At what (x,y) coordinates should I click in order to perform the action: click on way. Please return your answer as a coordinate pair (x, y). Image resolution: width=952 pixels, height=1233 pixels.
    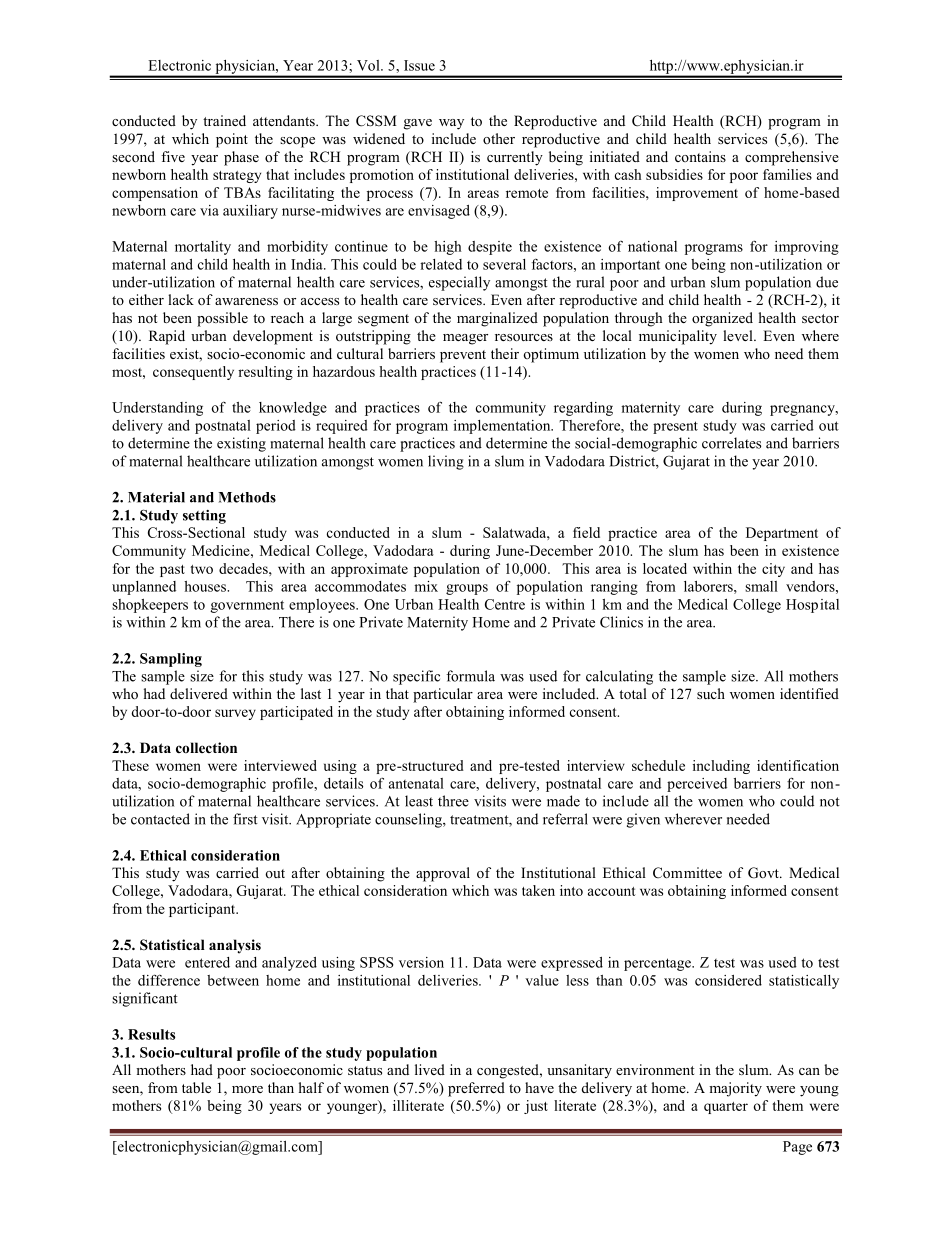
    Looking at the image, I should click on (451, 124).
